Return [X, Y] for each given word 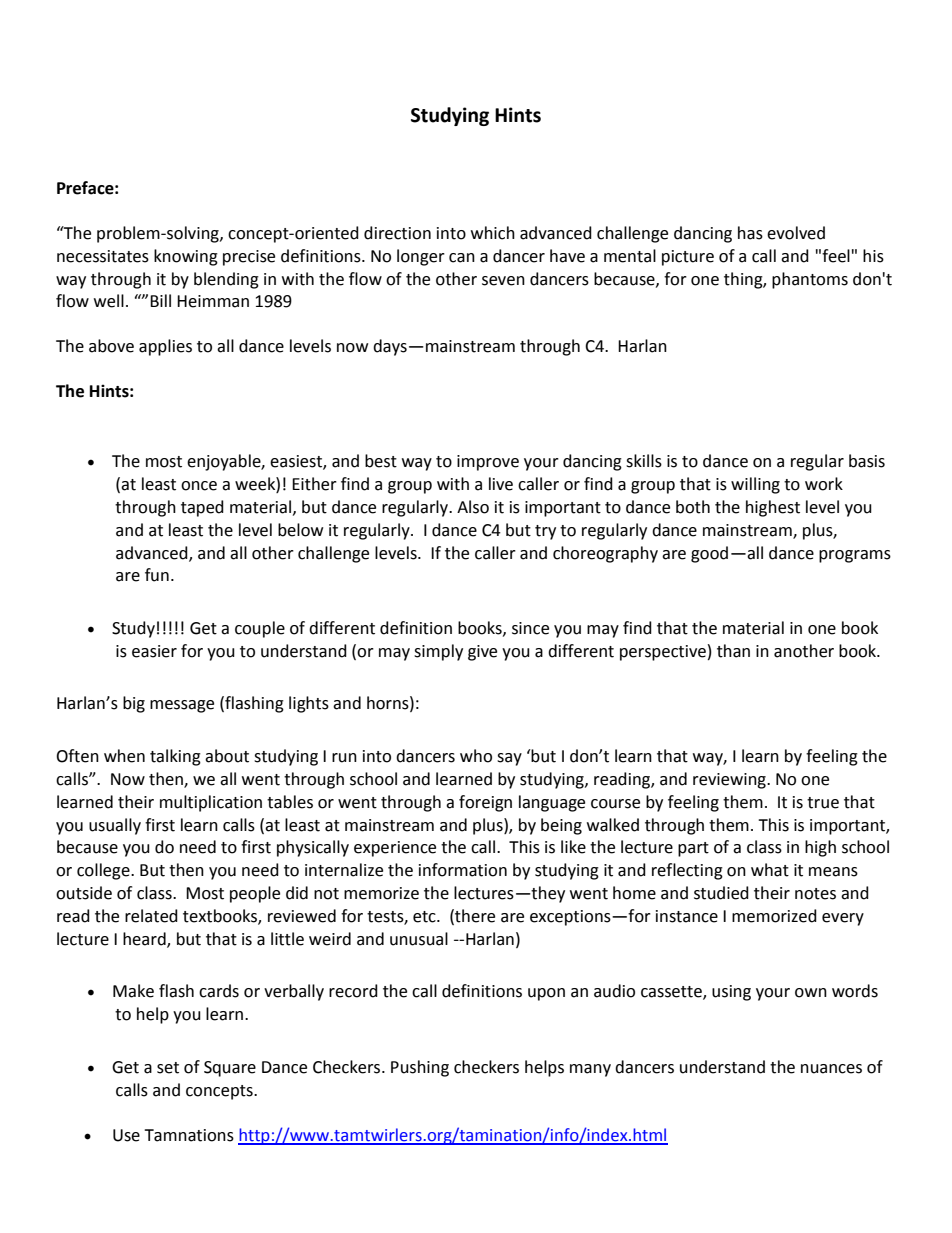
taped [202, 508]
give [482, 653]
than [733, 651]
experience [395, 849]
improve [488, 463]
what [770, 870]
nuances [831, 1069]
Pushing [420, 1068]
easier [154, 651]
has [750, 233]
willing [755, 485]
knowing [186, 257]
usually [115, 826]
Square [230, 1069]
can [462, 258]
